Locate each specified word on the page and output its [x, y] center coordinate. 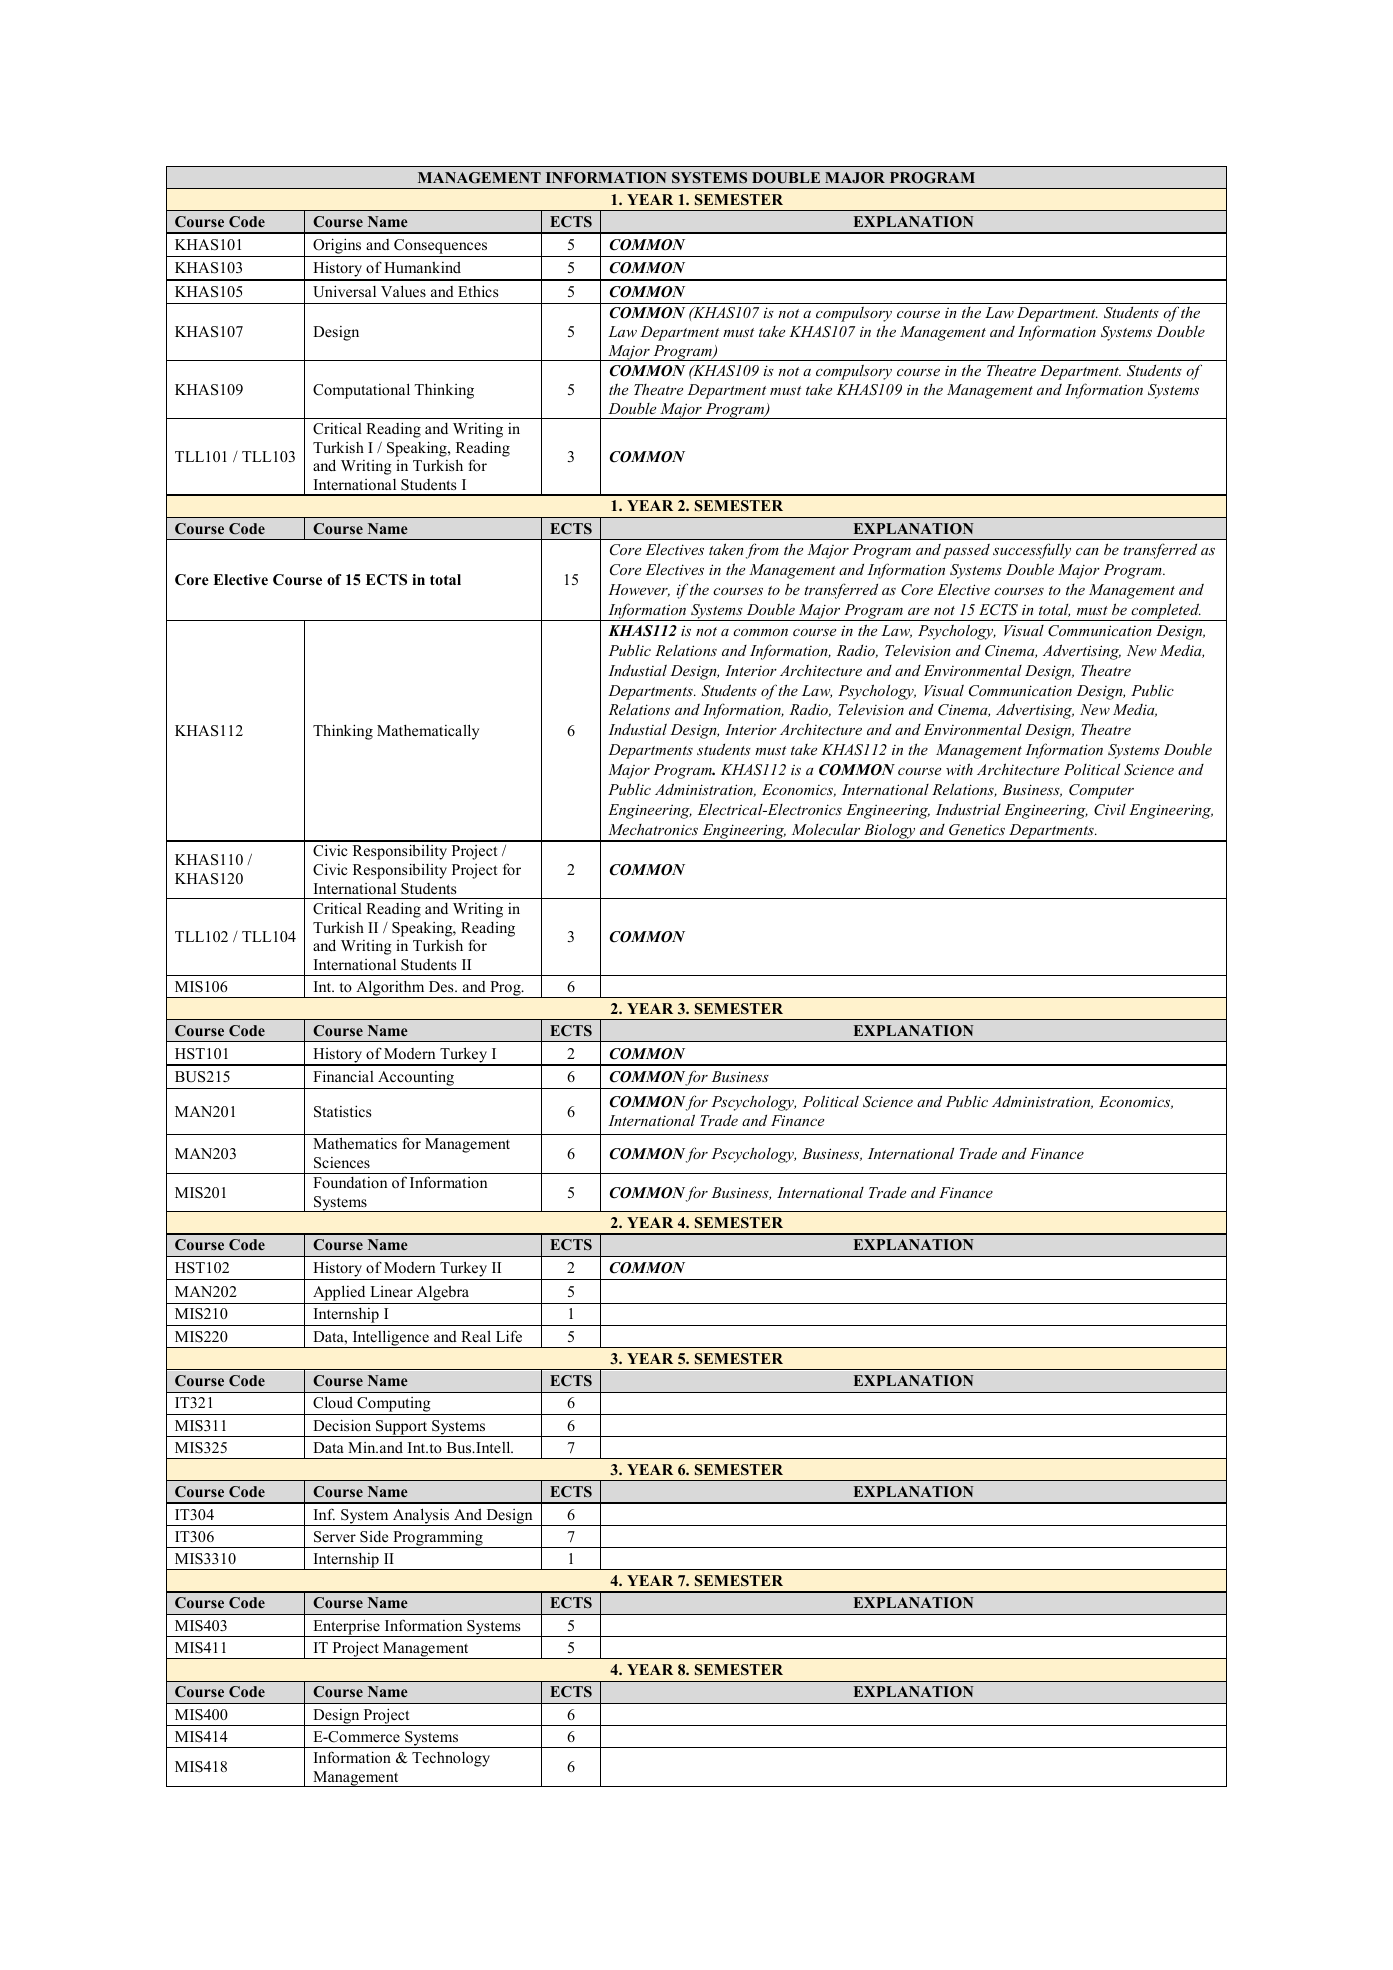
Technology [451, 1759]
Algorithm [390, 989]
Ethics [478, 291]
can [1087, 551]
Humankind [422, 267]
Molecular [826, 829]
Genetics [977, 830]
